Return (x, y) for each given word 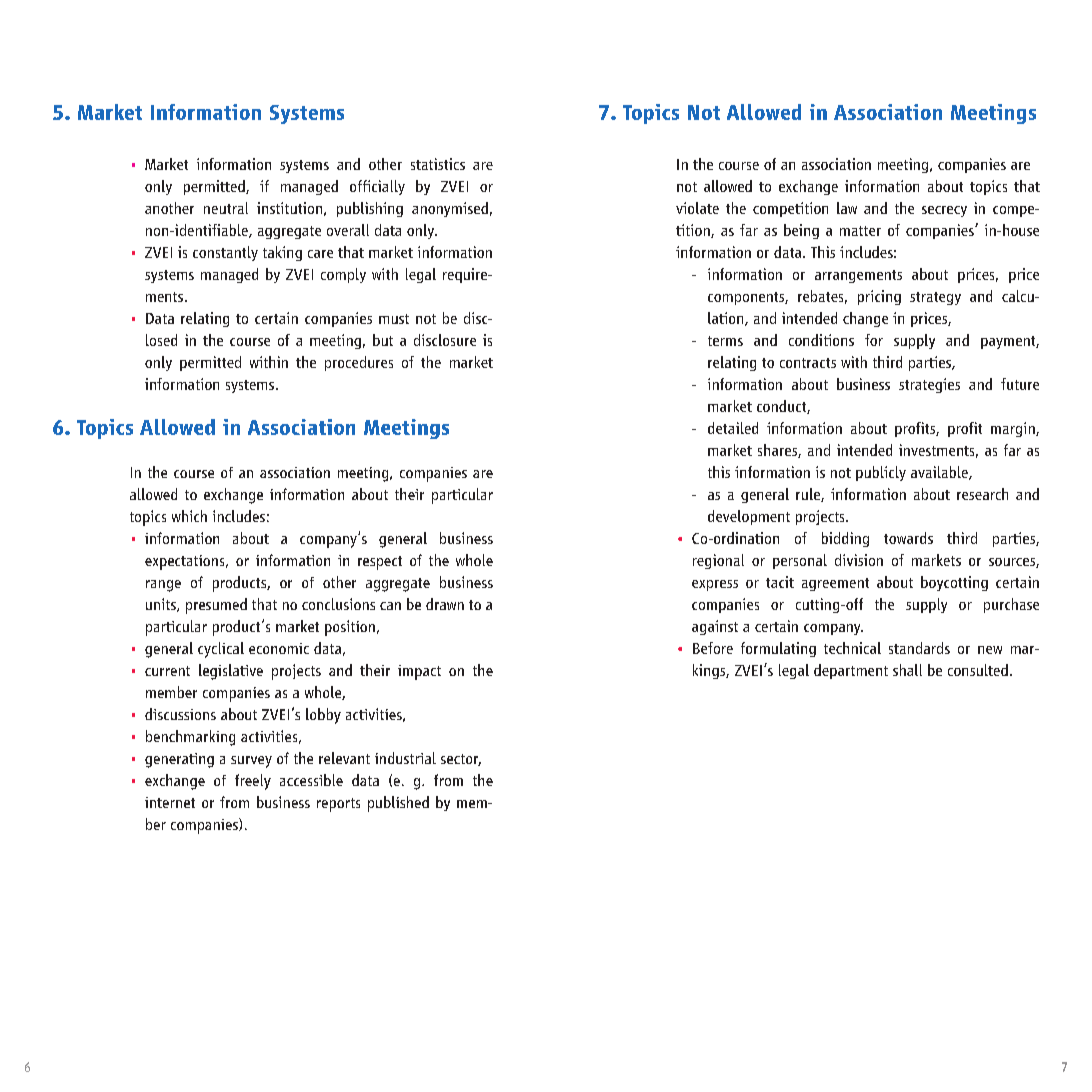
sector (461, 760)
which (189, 516)
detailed (733, 428)
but (383, 340)
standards (919, 648)
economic (279, 648)
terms (725, 341)
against (715, 627)
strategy (935, 298)
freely (253, 782)
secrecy (944, 211)
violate (697, 208)
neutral (226, 208)
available (940, 473)
